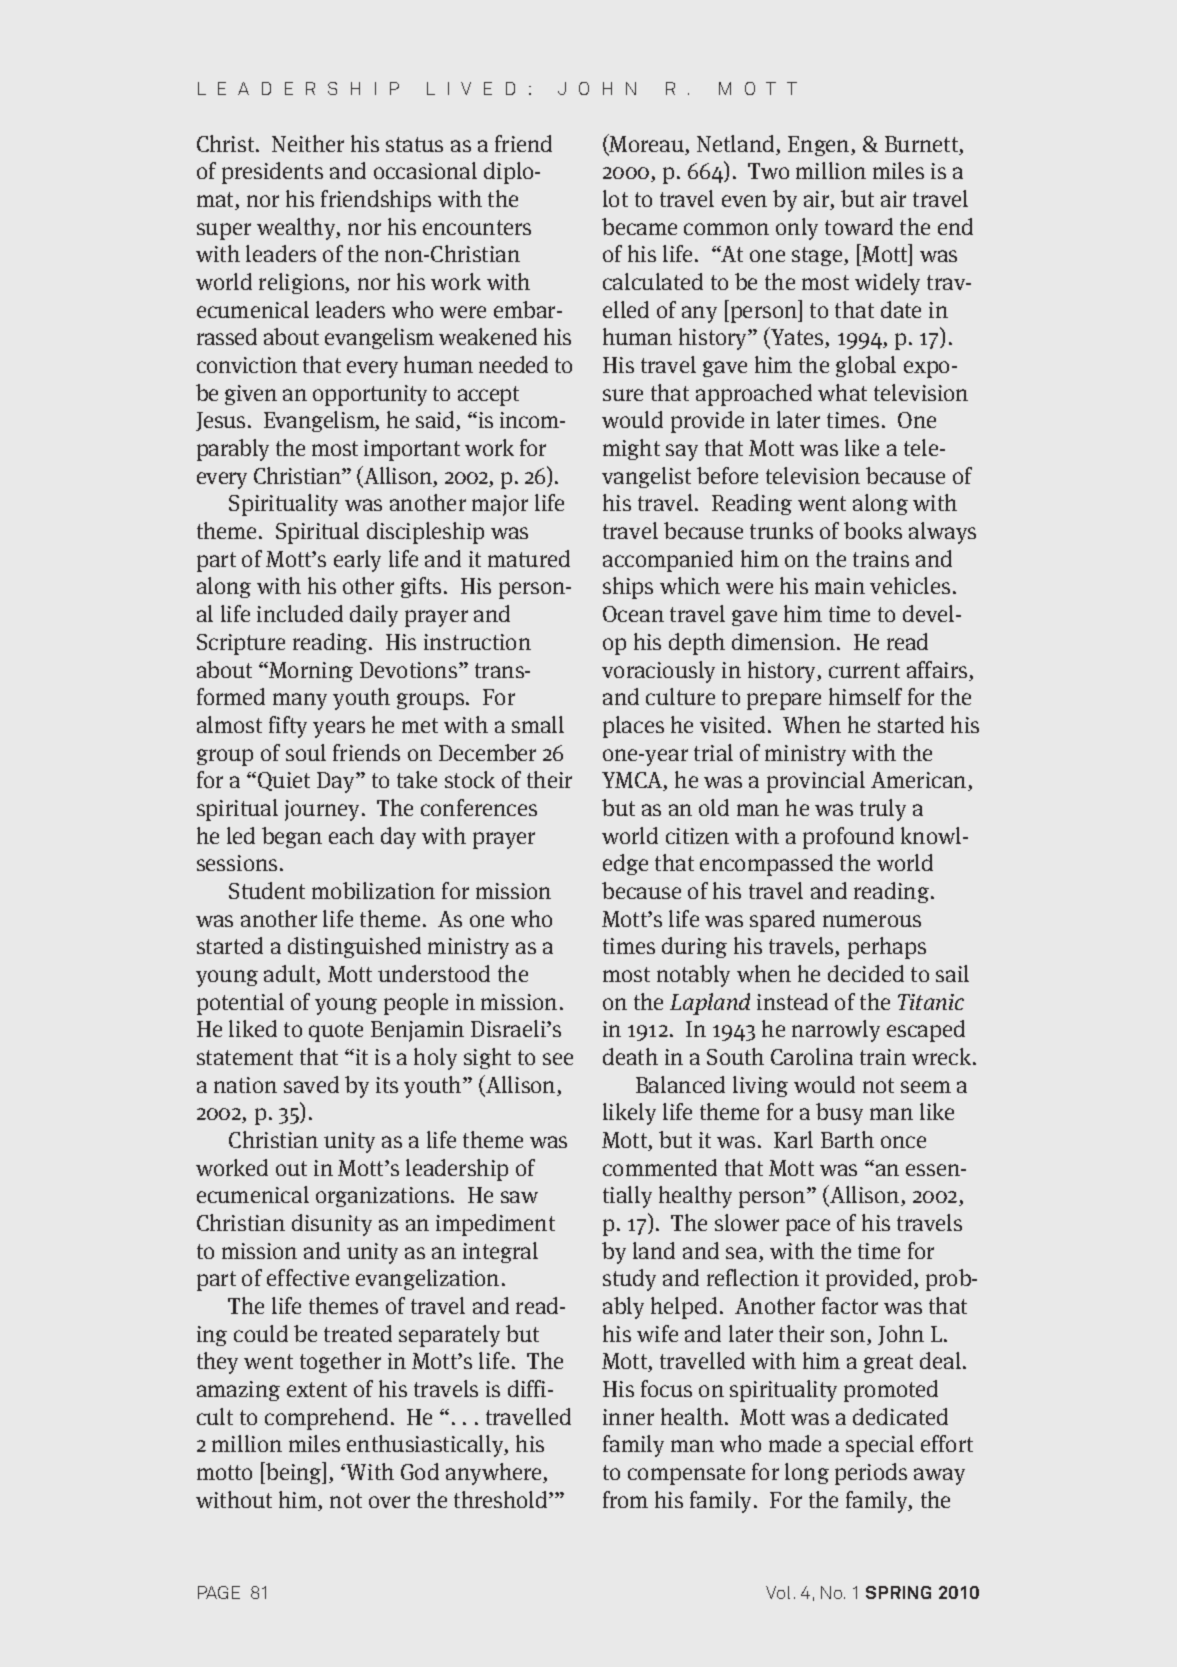 This screenshot has width=1177, height=1667. I want to click on from, so click(625, 1499).
